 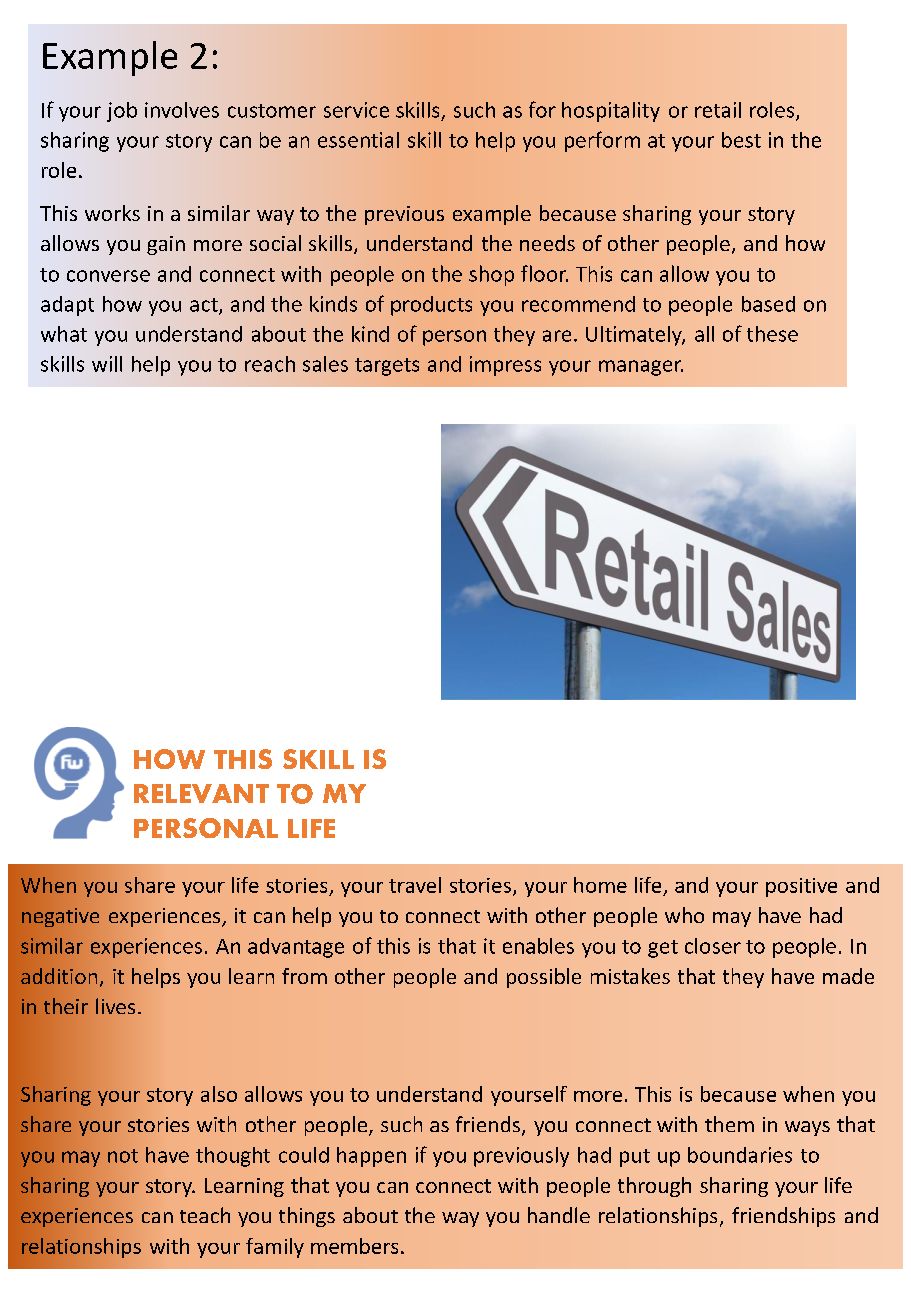 I want to click on job, so click(x=122, y=112).
